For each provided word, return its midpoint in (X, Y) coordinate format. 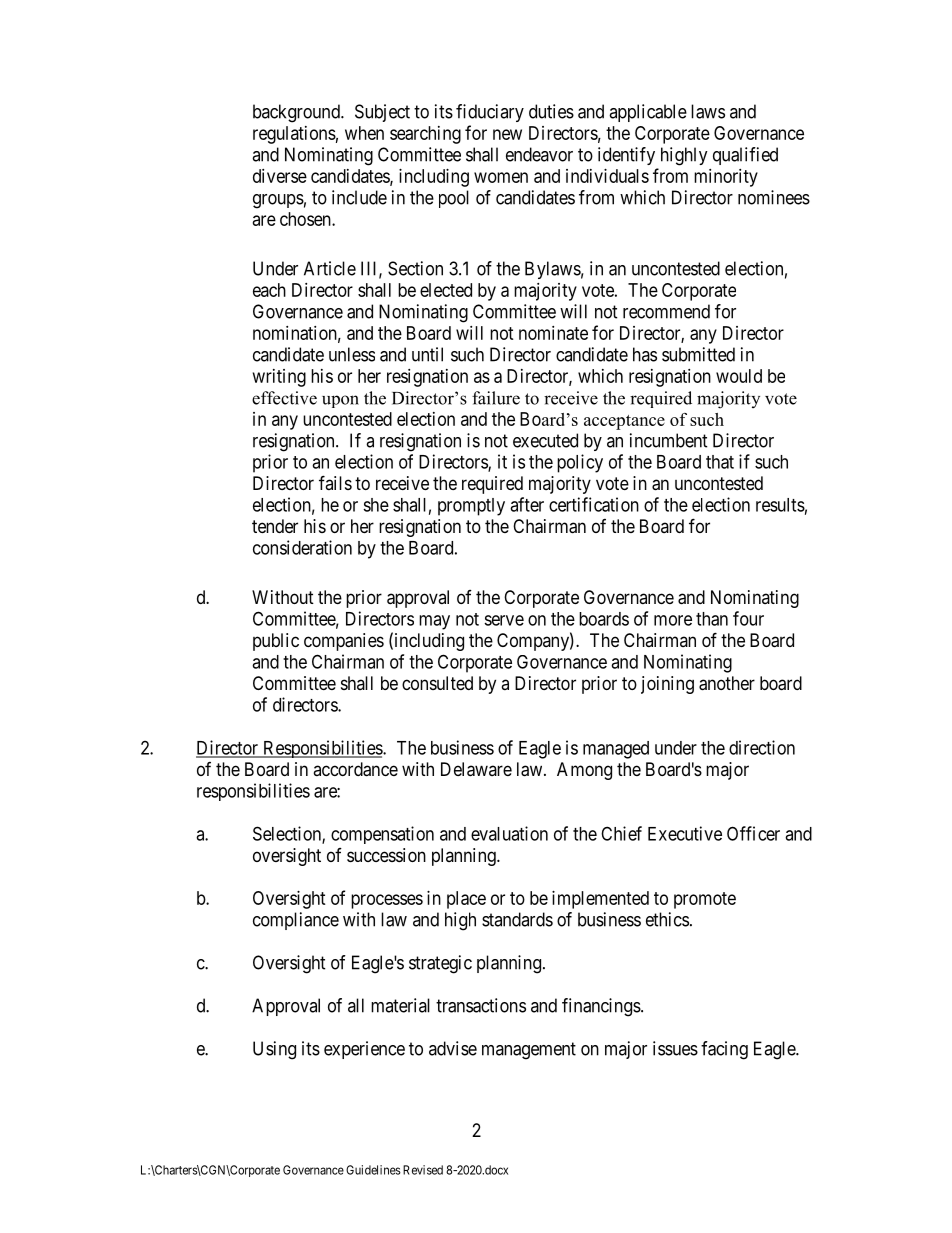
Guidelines (373, 1170)
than (712, 619)
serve (504, 620)
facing (724, 1050)
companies (344, 642)
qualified (745, 156)
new (507, 134)
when (364, 133)
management (529, 1051)
